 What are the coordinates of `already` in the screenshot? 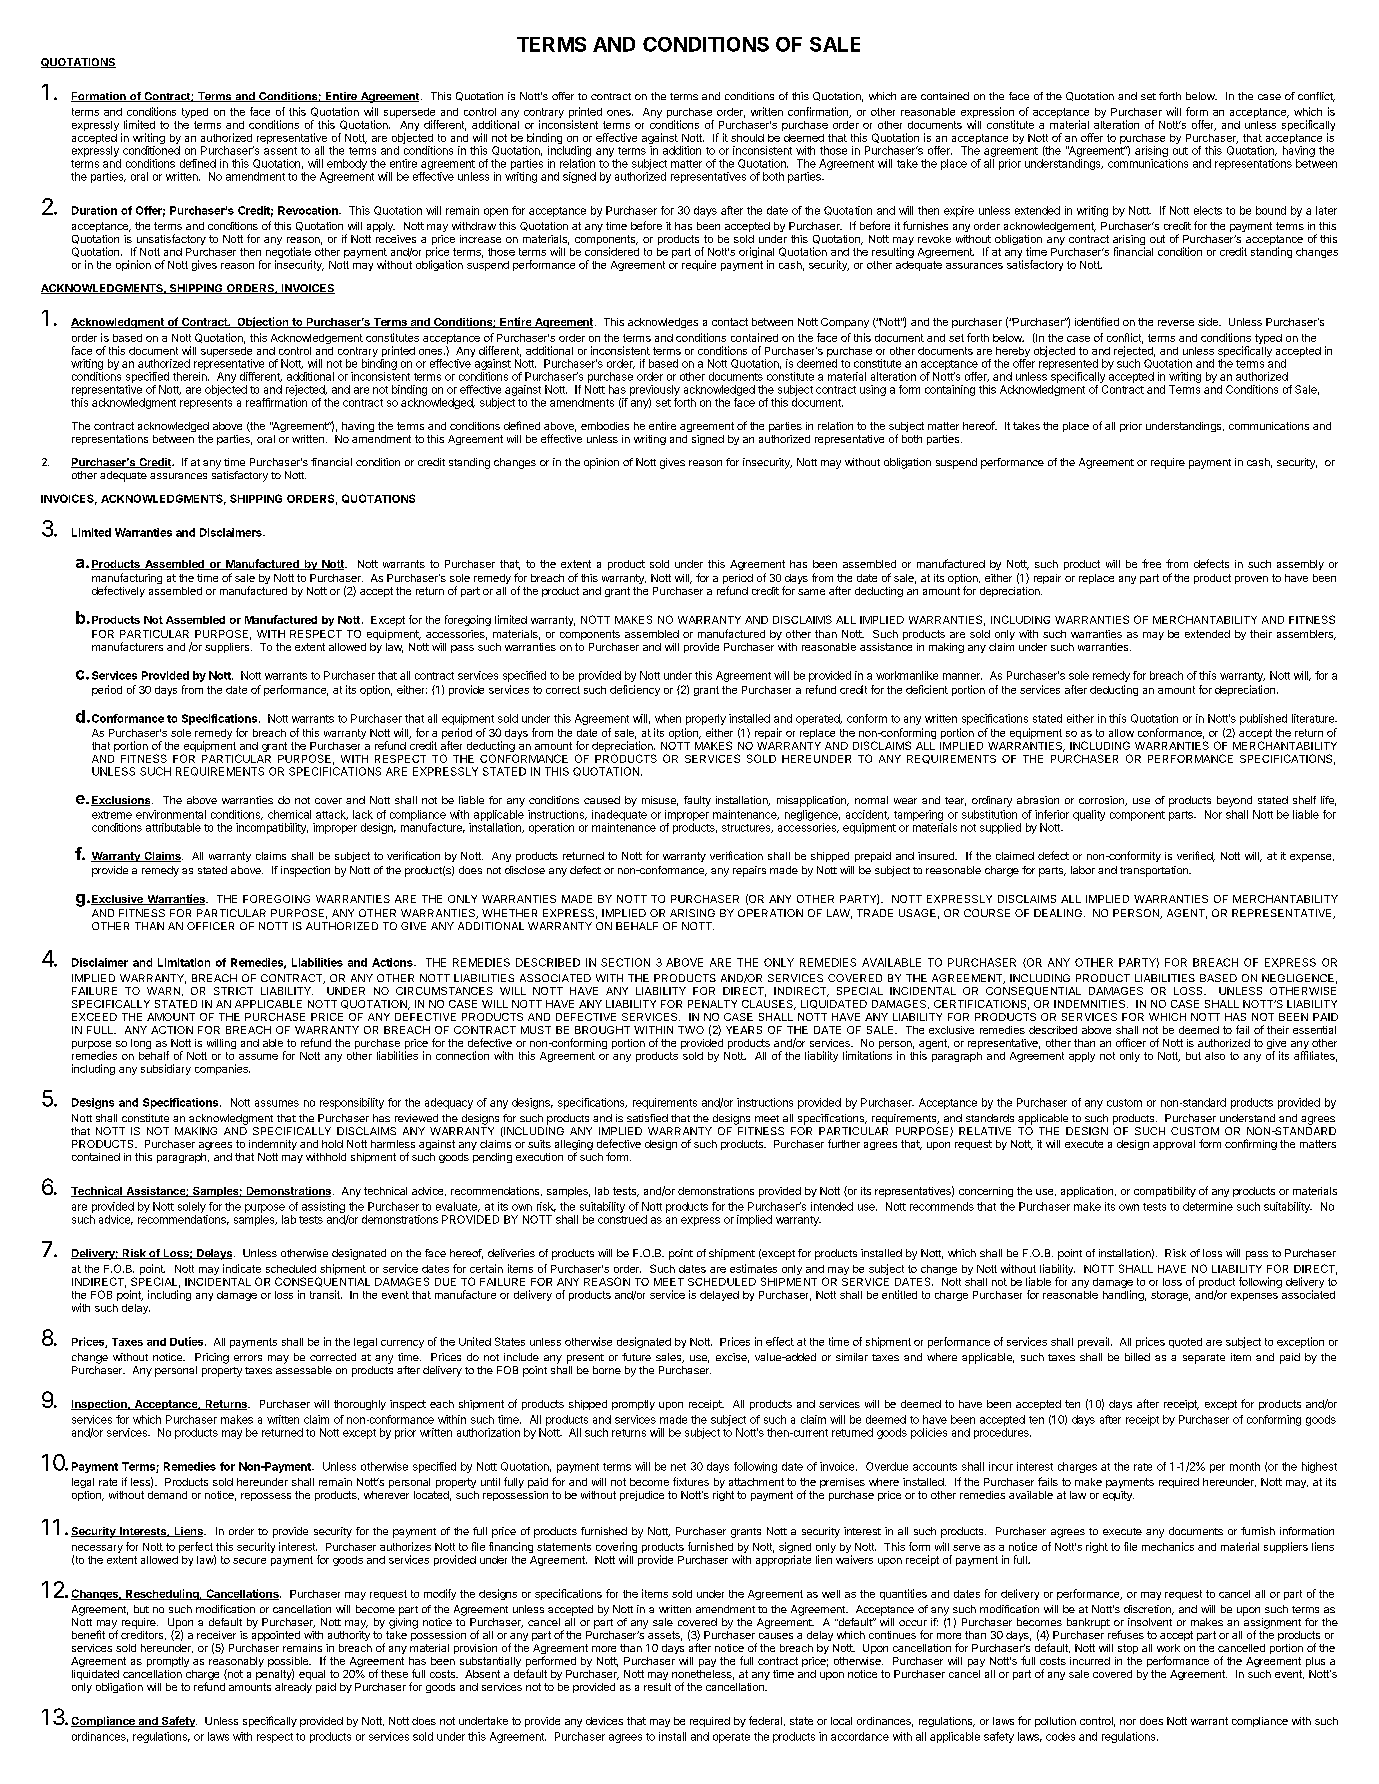 It's located at (293, 1688).
